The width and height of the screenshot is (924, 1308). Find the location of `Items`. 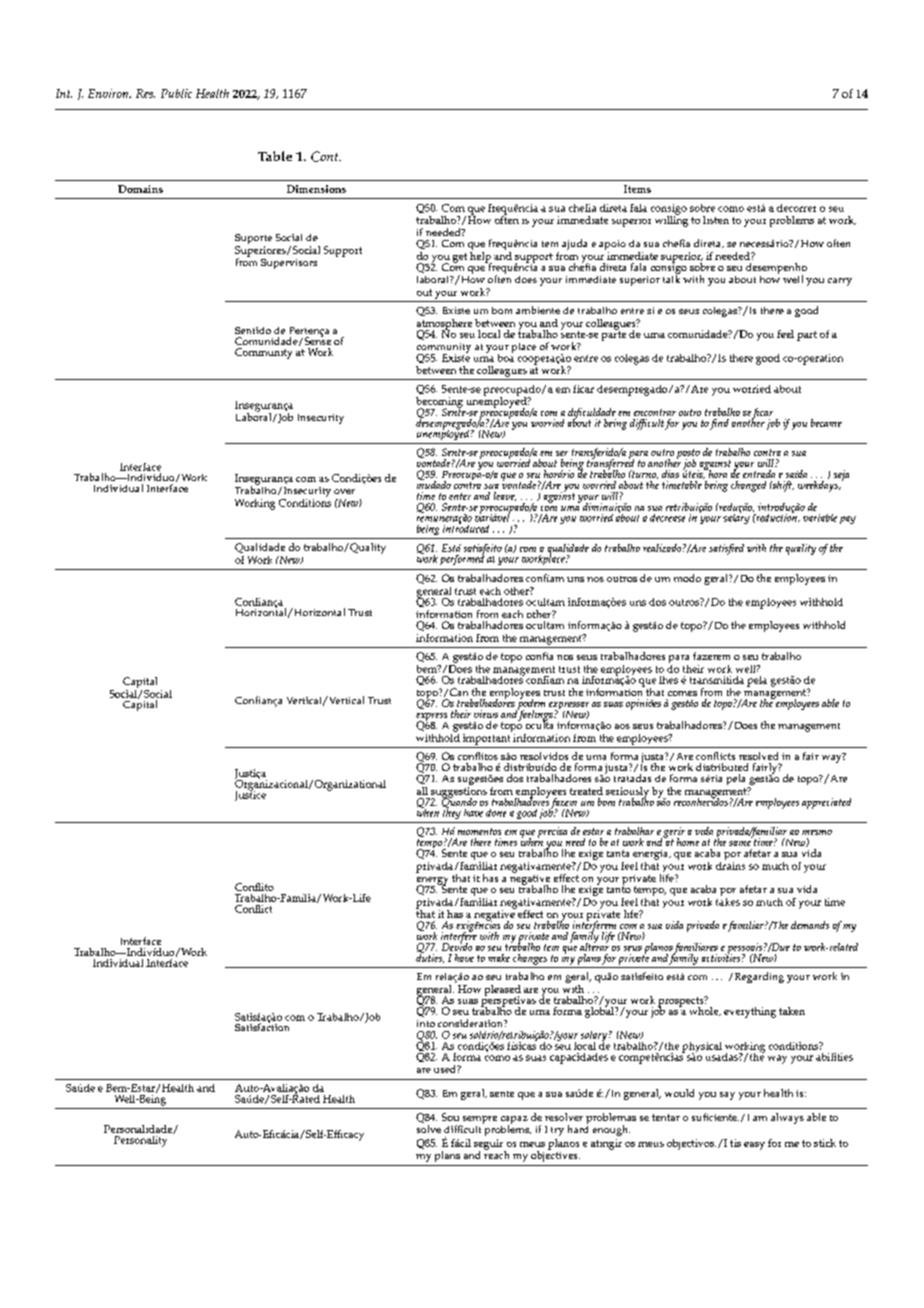

Items is located at coordinates (637, 189).
